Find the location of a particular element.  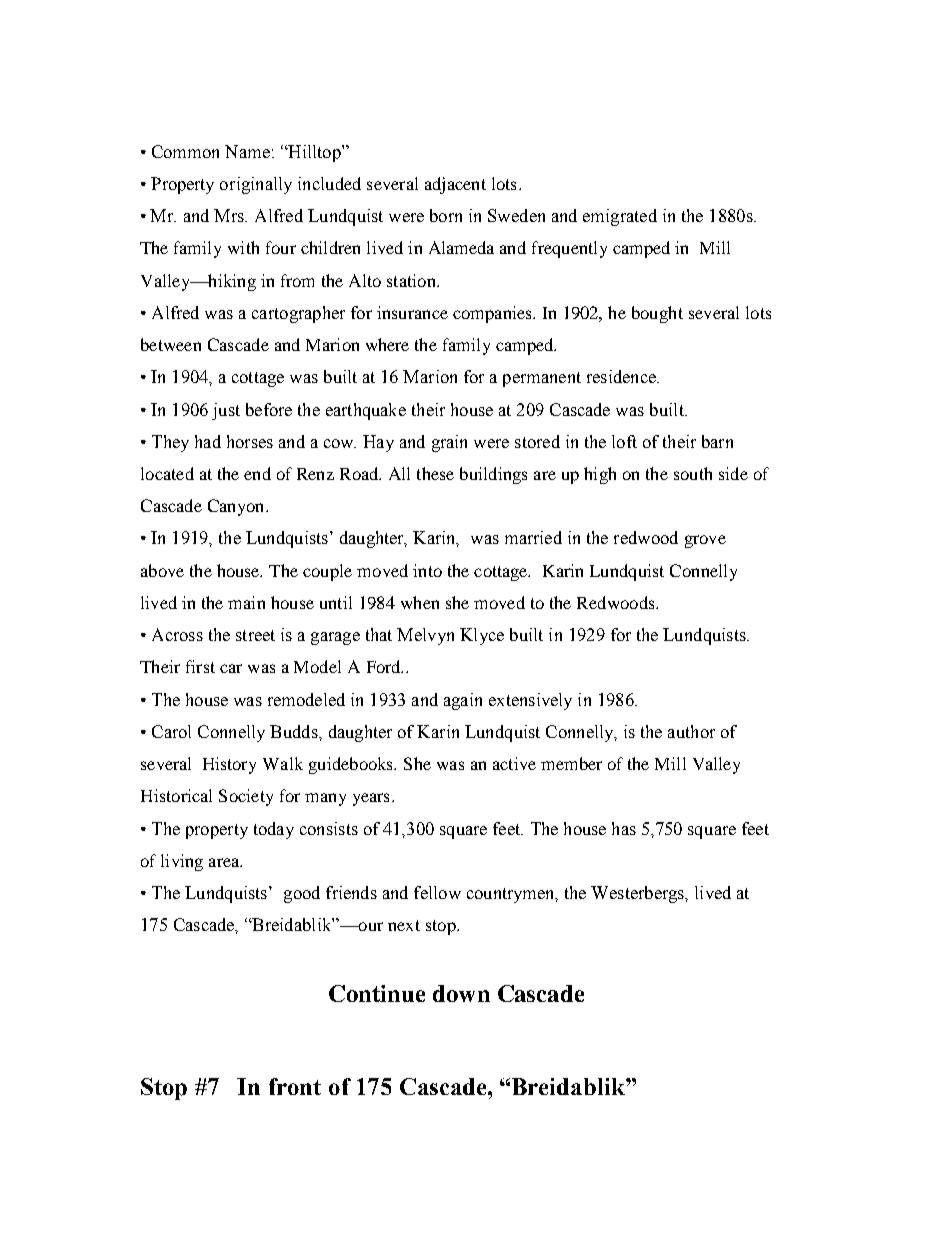

emigrated is located at coordinates (620, 217).
